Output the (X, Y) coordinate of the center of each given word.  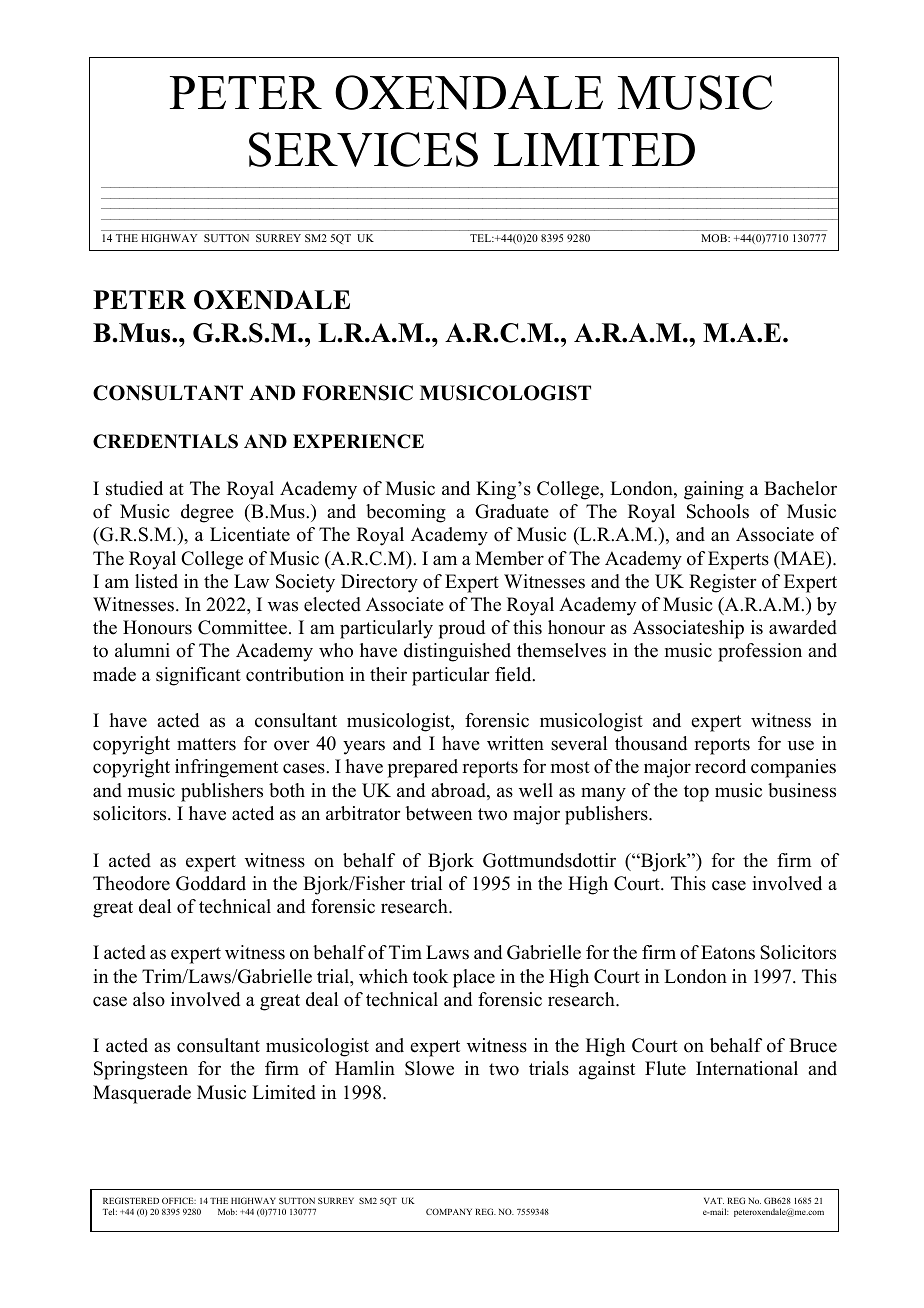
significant (198, 676)
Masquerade (142, 1094)
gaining (714, 490)
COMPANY (449, 1211)
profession (760, 652)
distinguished (457, 652)
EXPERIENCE (358, 441)
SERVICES (363, 149)
